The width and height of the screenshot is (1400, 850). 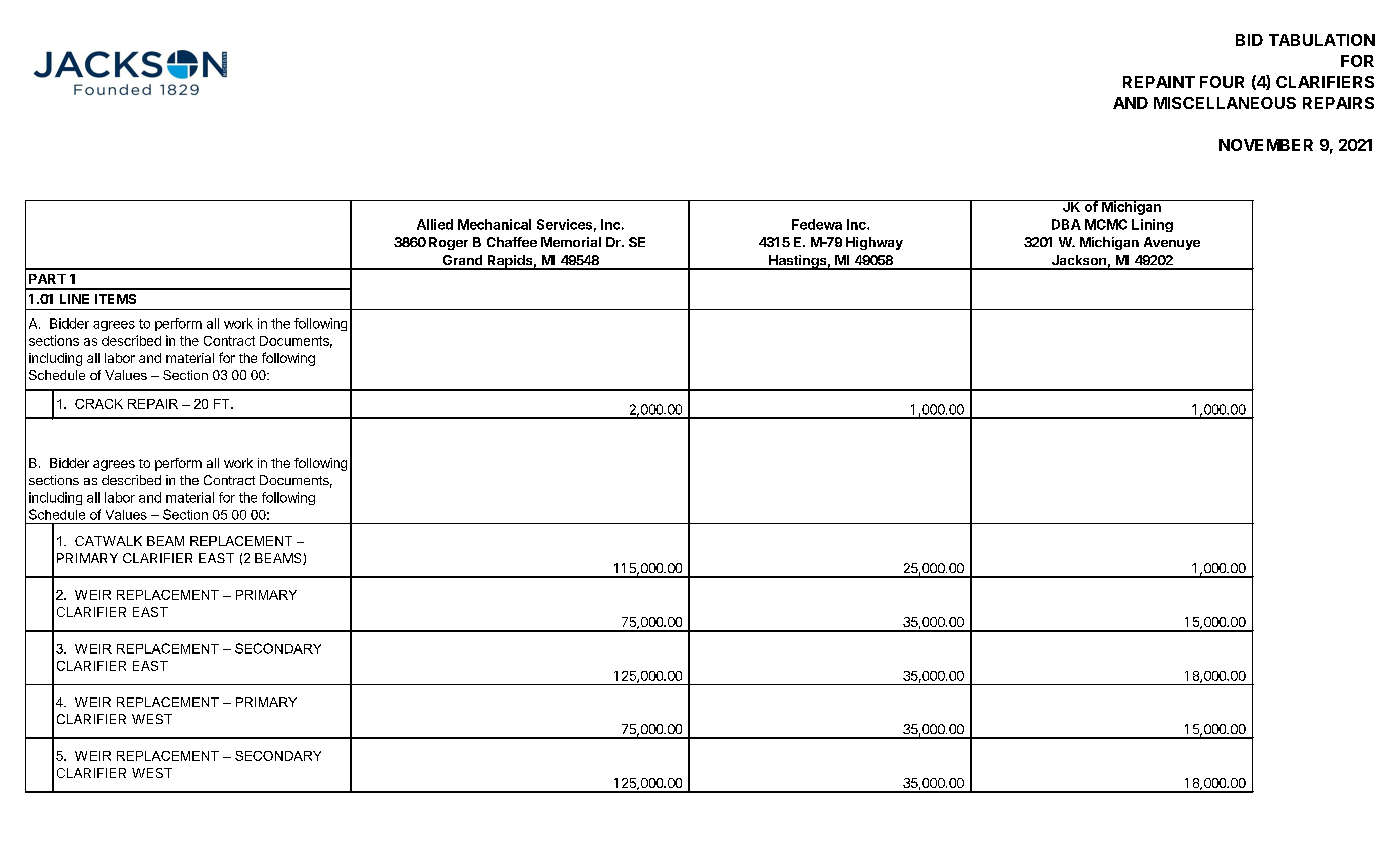 I want to click on Lining, so click(x=1152, y=225).
